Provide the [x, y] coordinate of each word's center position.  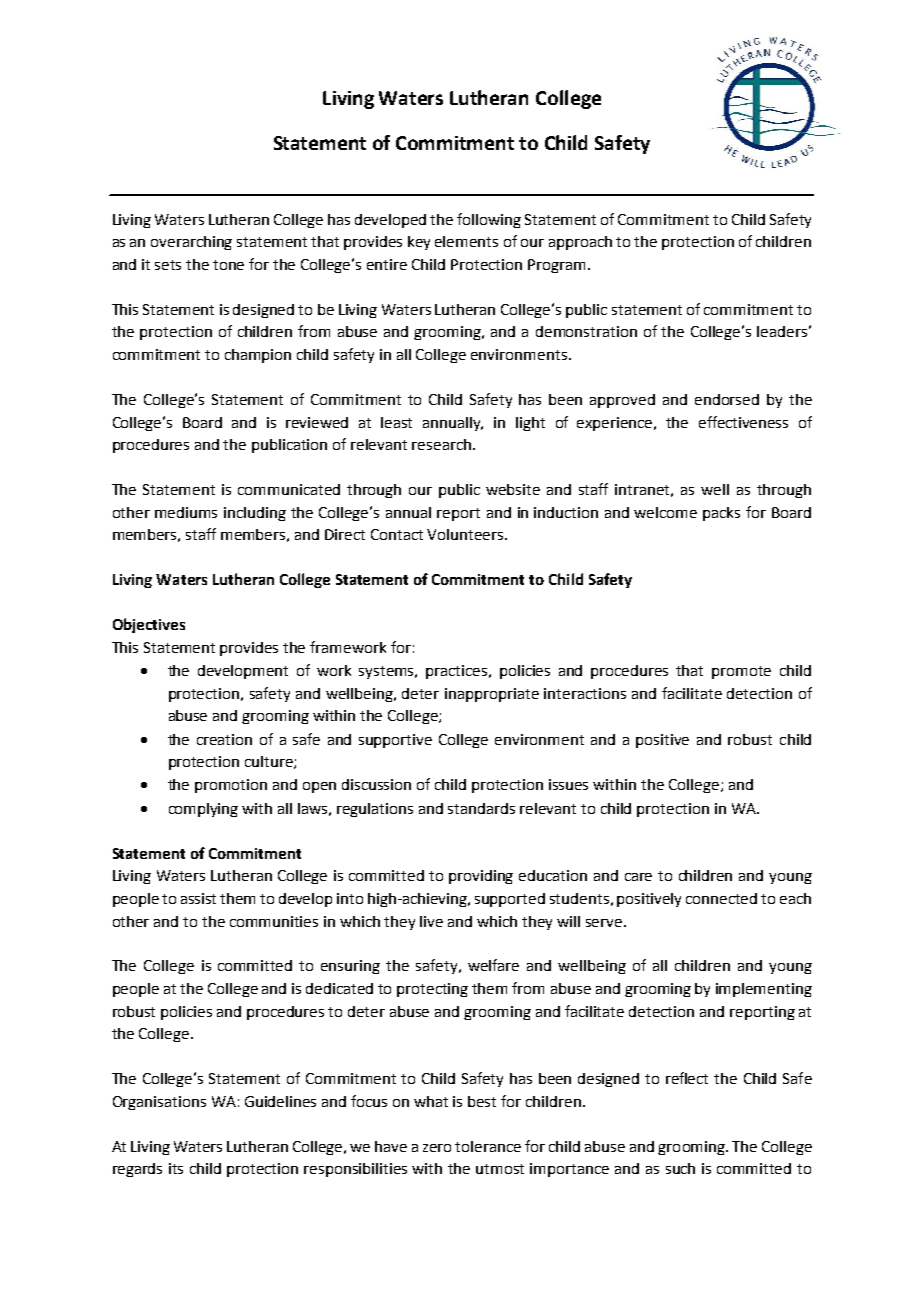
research [443, 444]
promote [741, 672]
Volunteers [466, 534]
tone [228, 265]
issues [568, 784]
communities [274, 921]
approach [580, 243]
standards [481, 808]
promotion [231, 786]
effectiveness [743, 422]
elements [466, 241]
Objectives [149, 625]
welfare [493, 965]
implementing [764, 990]
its [176, 1168]
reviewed [317, 422]
